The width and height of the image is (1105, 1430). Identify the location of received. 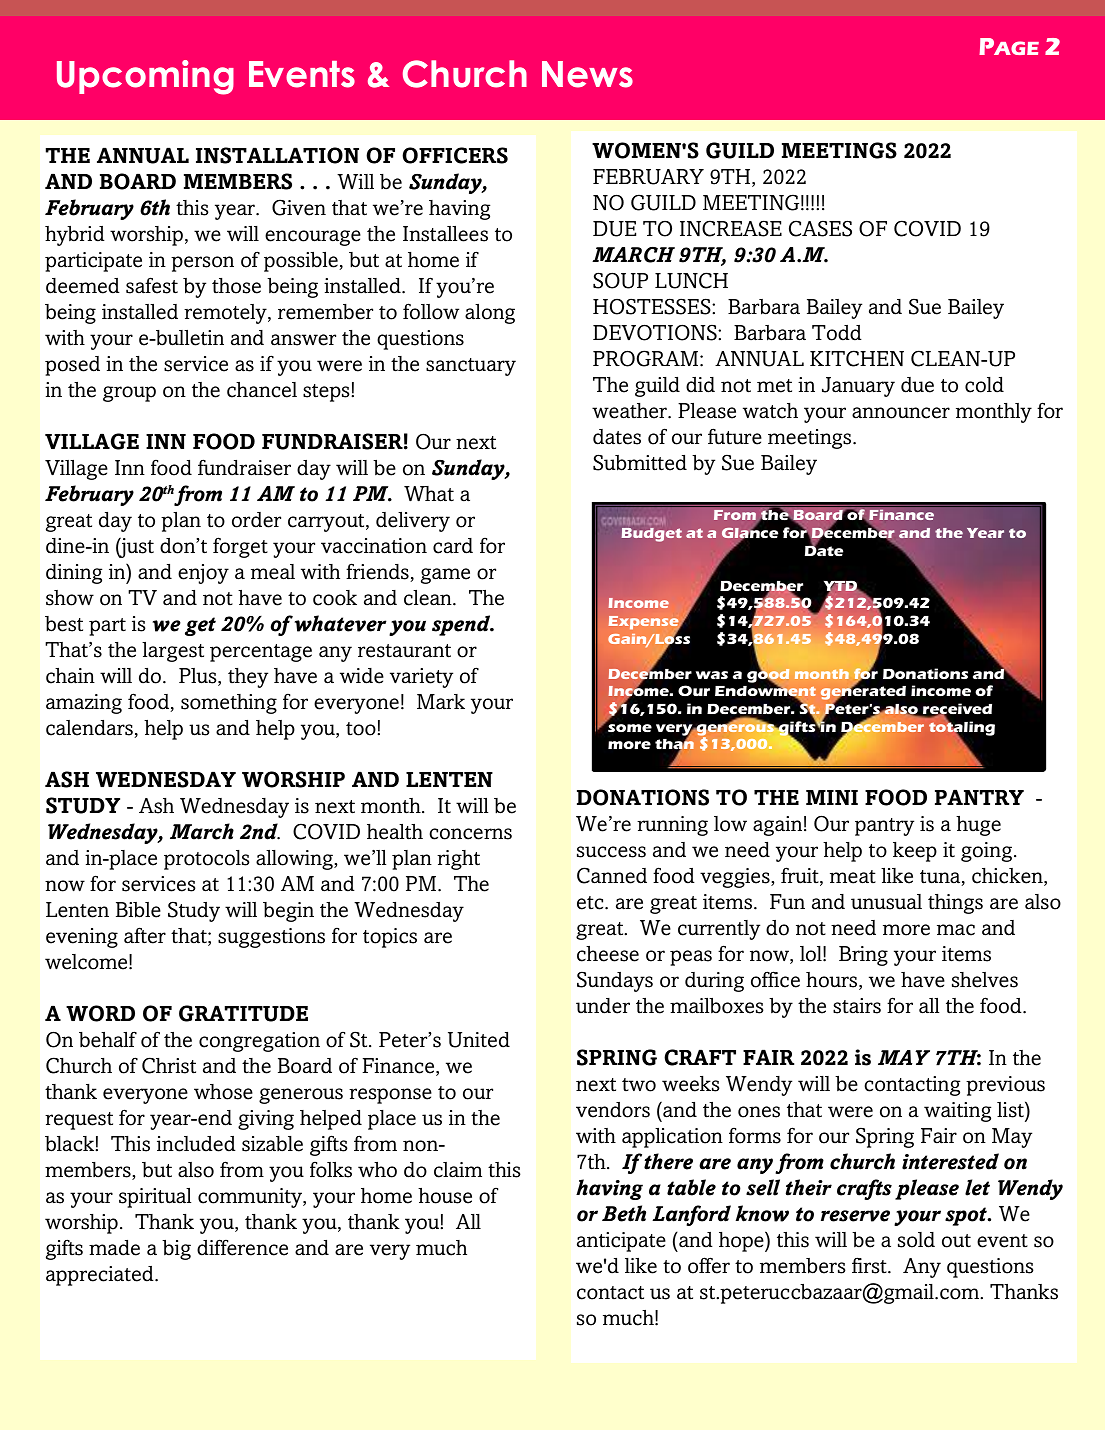
(956, 710).
